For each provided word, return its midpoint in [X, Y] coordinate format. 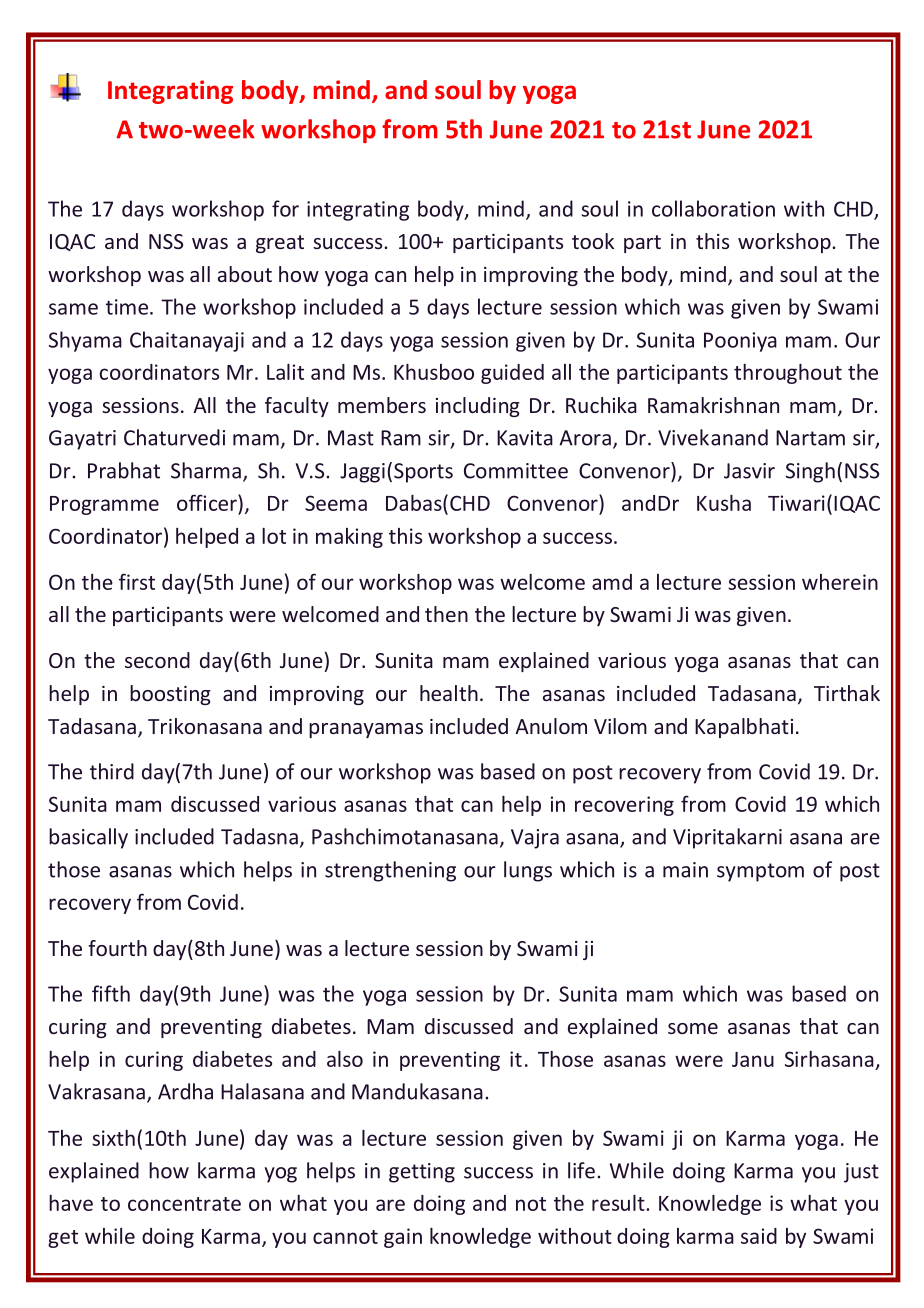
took [593, 241]
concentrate [184, 1204]
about [245, 274]
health [449, 693]
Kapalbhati [744, 728]
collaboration [713, 208]
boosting [170, 695]
